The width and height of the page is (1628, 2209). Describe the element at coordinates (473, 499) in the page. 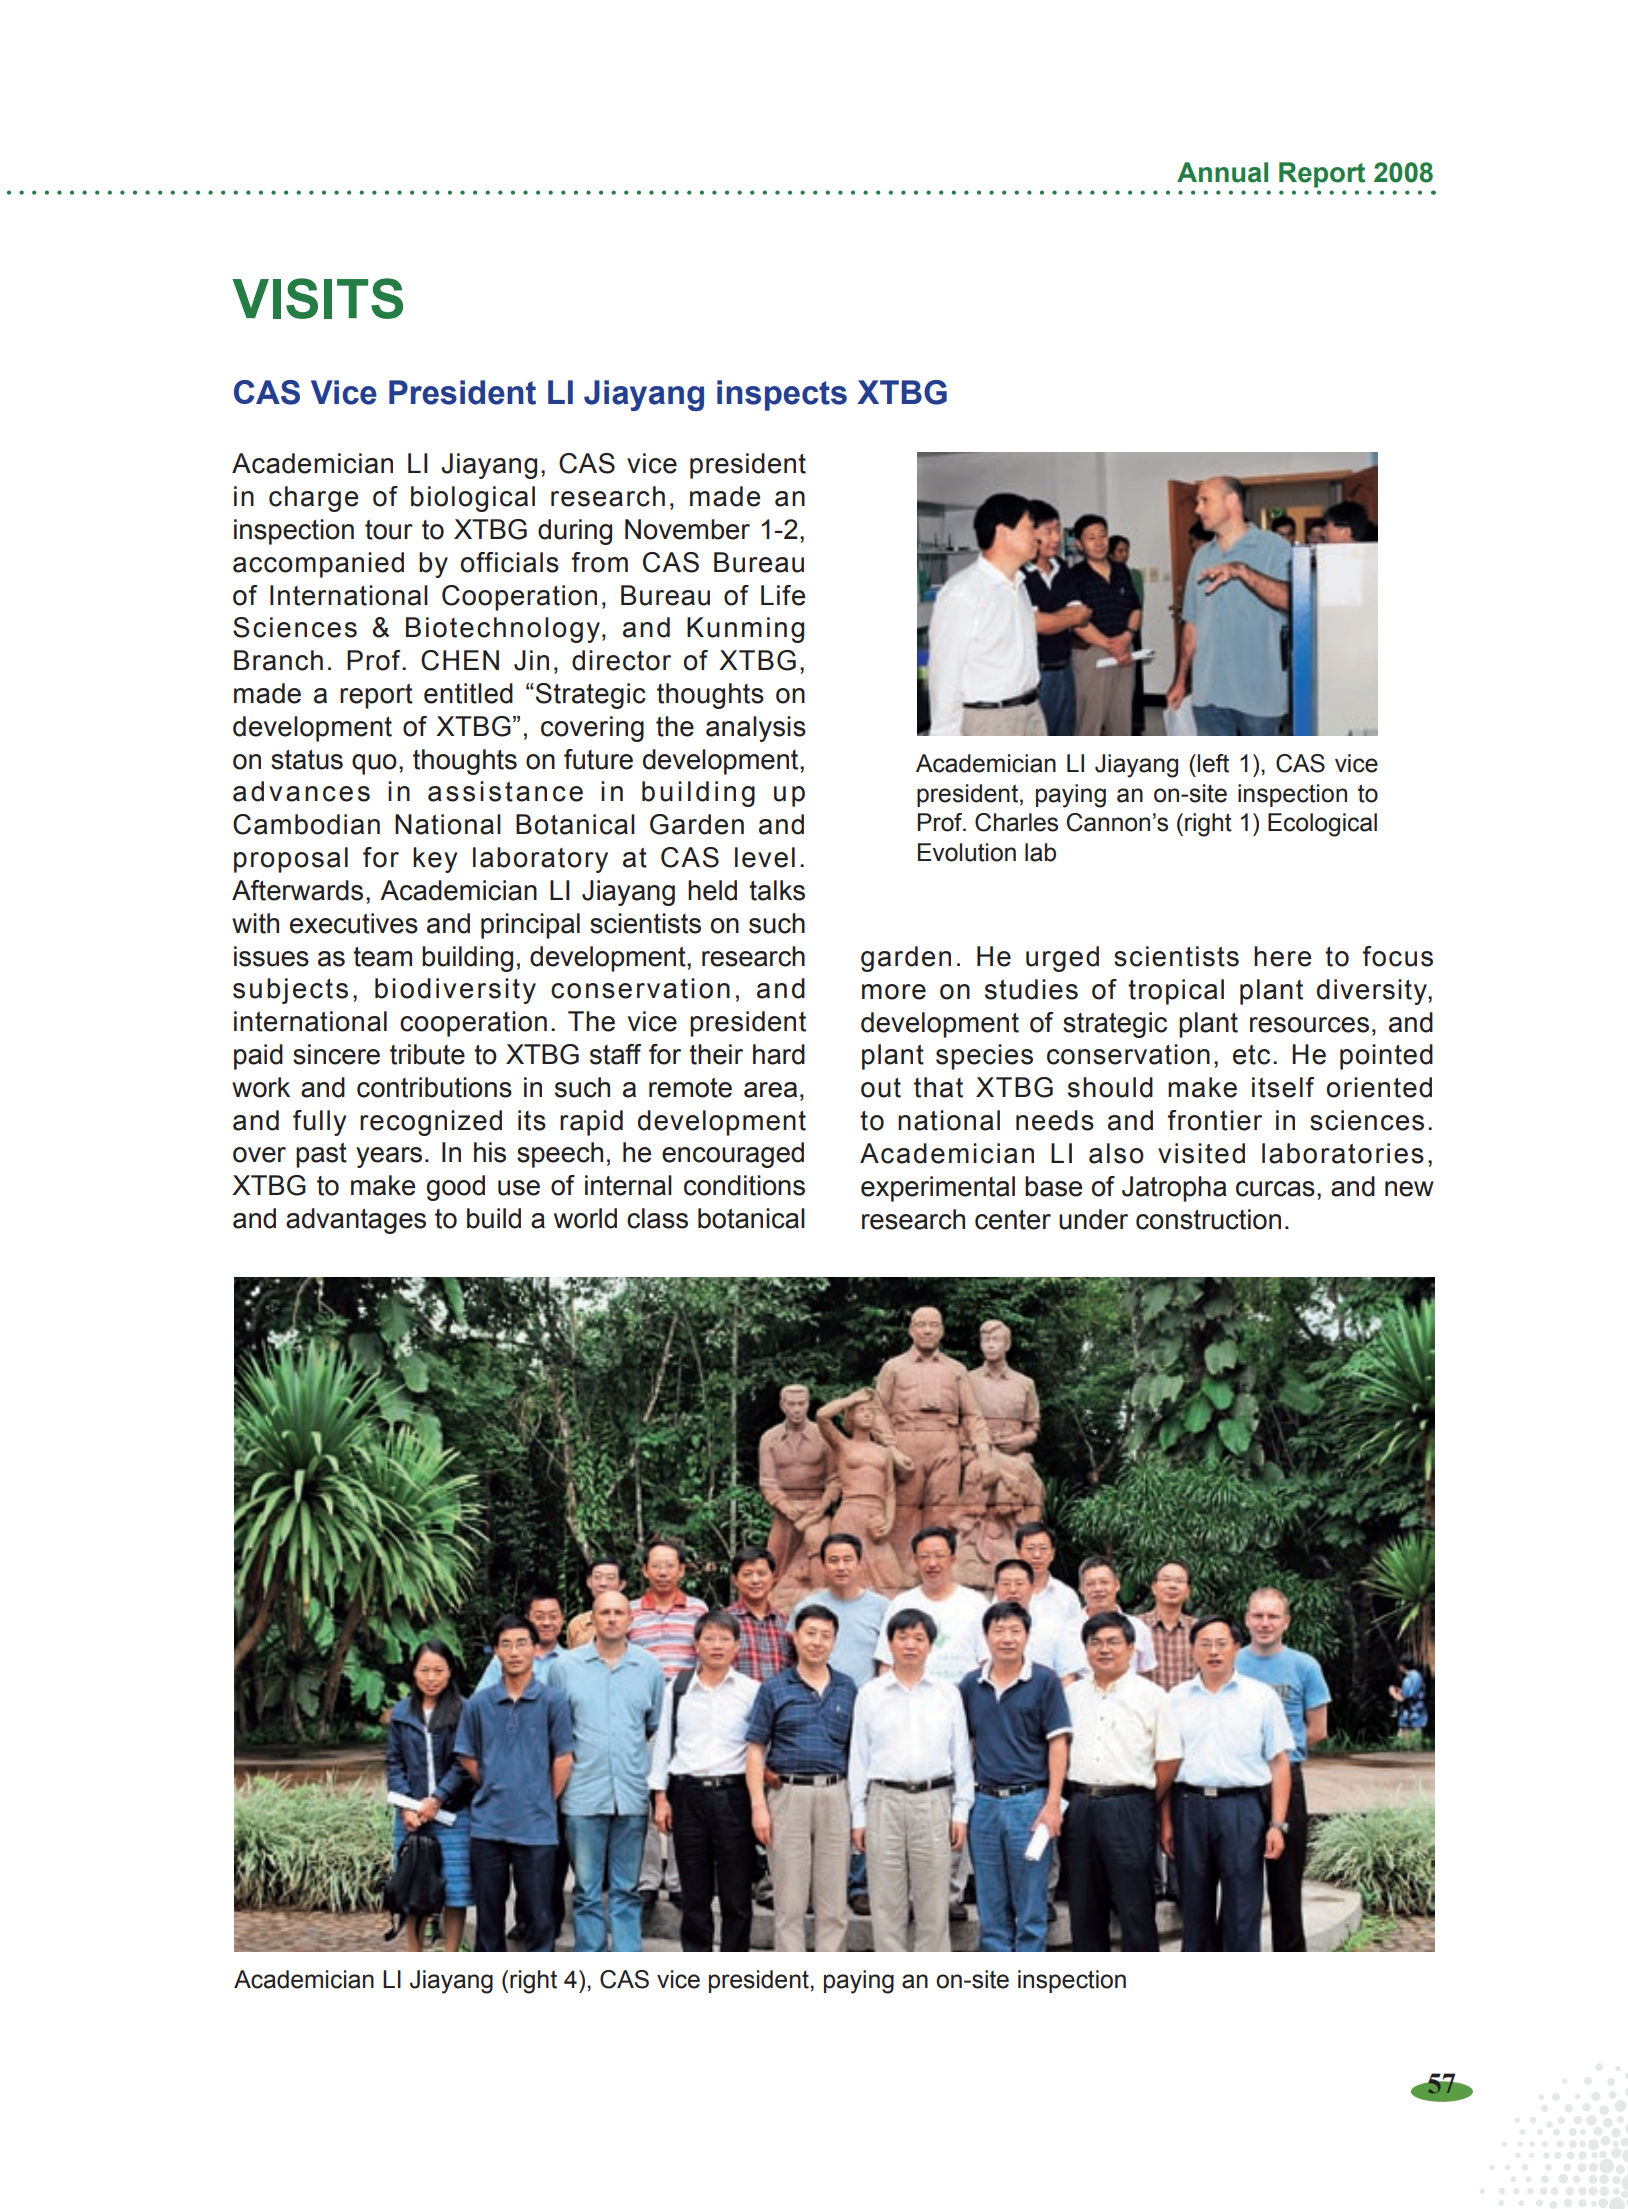

I see `biological` at that location.
